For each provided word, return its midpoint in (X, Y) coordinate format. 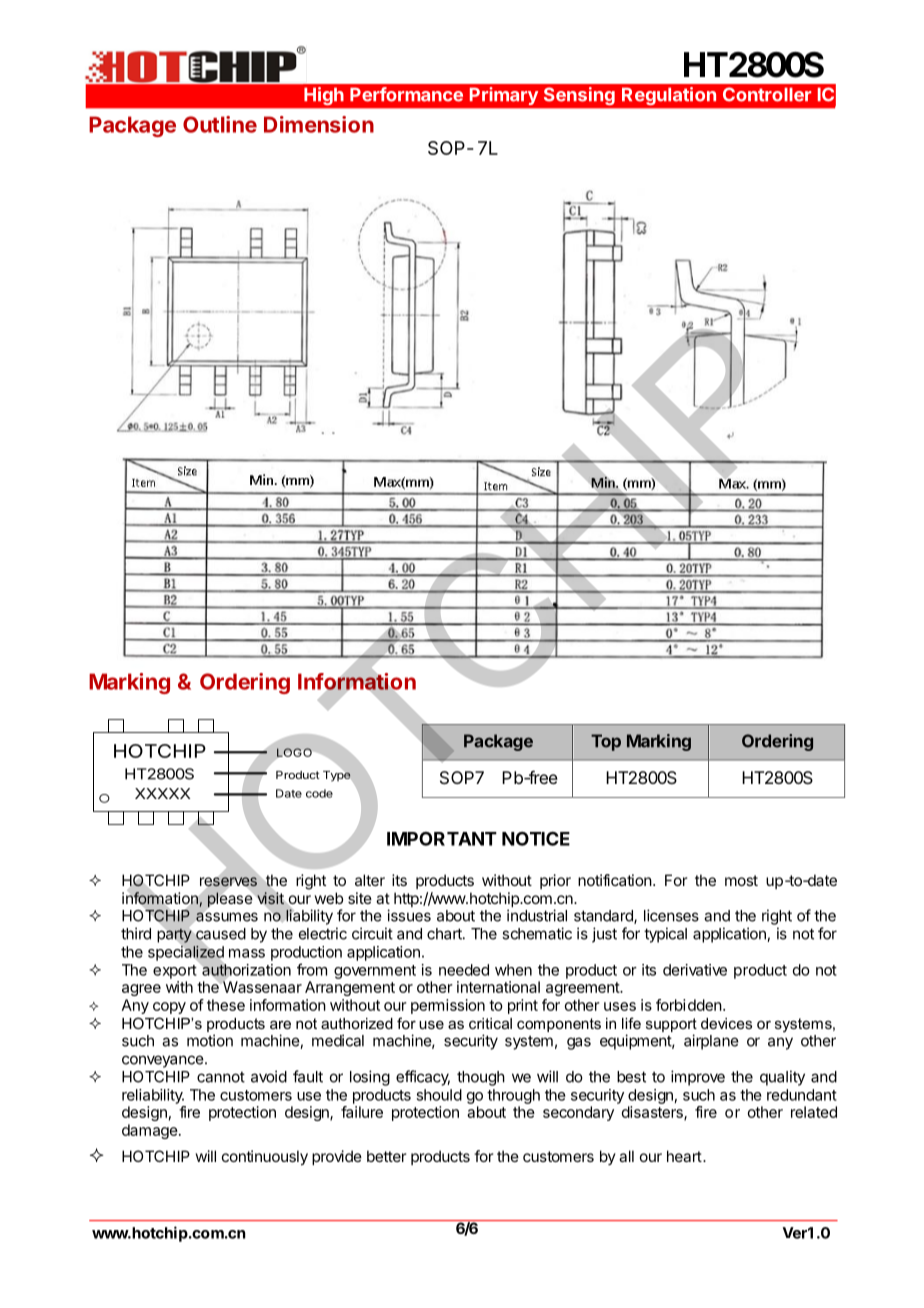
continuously (265, 1158)
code (319, 793)
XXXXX (162, 793)
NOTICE (536, 838)
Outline (220, 124)
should (439, 1095)
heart (684, 1156)
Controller (767, 94)
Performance (406, 94)
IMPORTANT (442, 839)
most (741, 880)
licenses (671, 915)
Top (606, 742)
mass (247, 953)
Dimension (319, 124)
